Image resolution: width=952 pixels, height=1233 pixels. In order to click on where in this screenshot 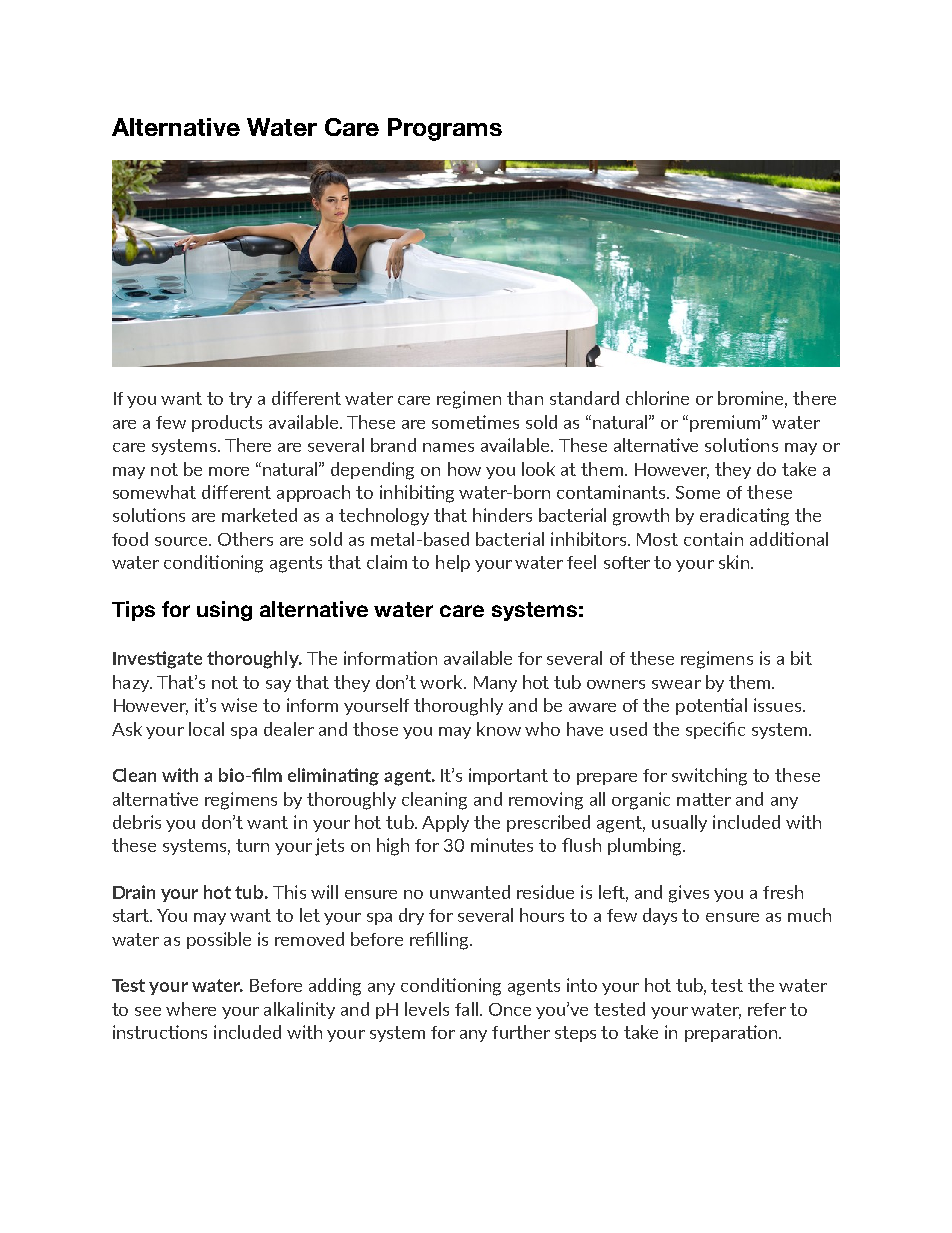, I will do `click(191, 1009)`.
